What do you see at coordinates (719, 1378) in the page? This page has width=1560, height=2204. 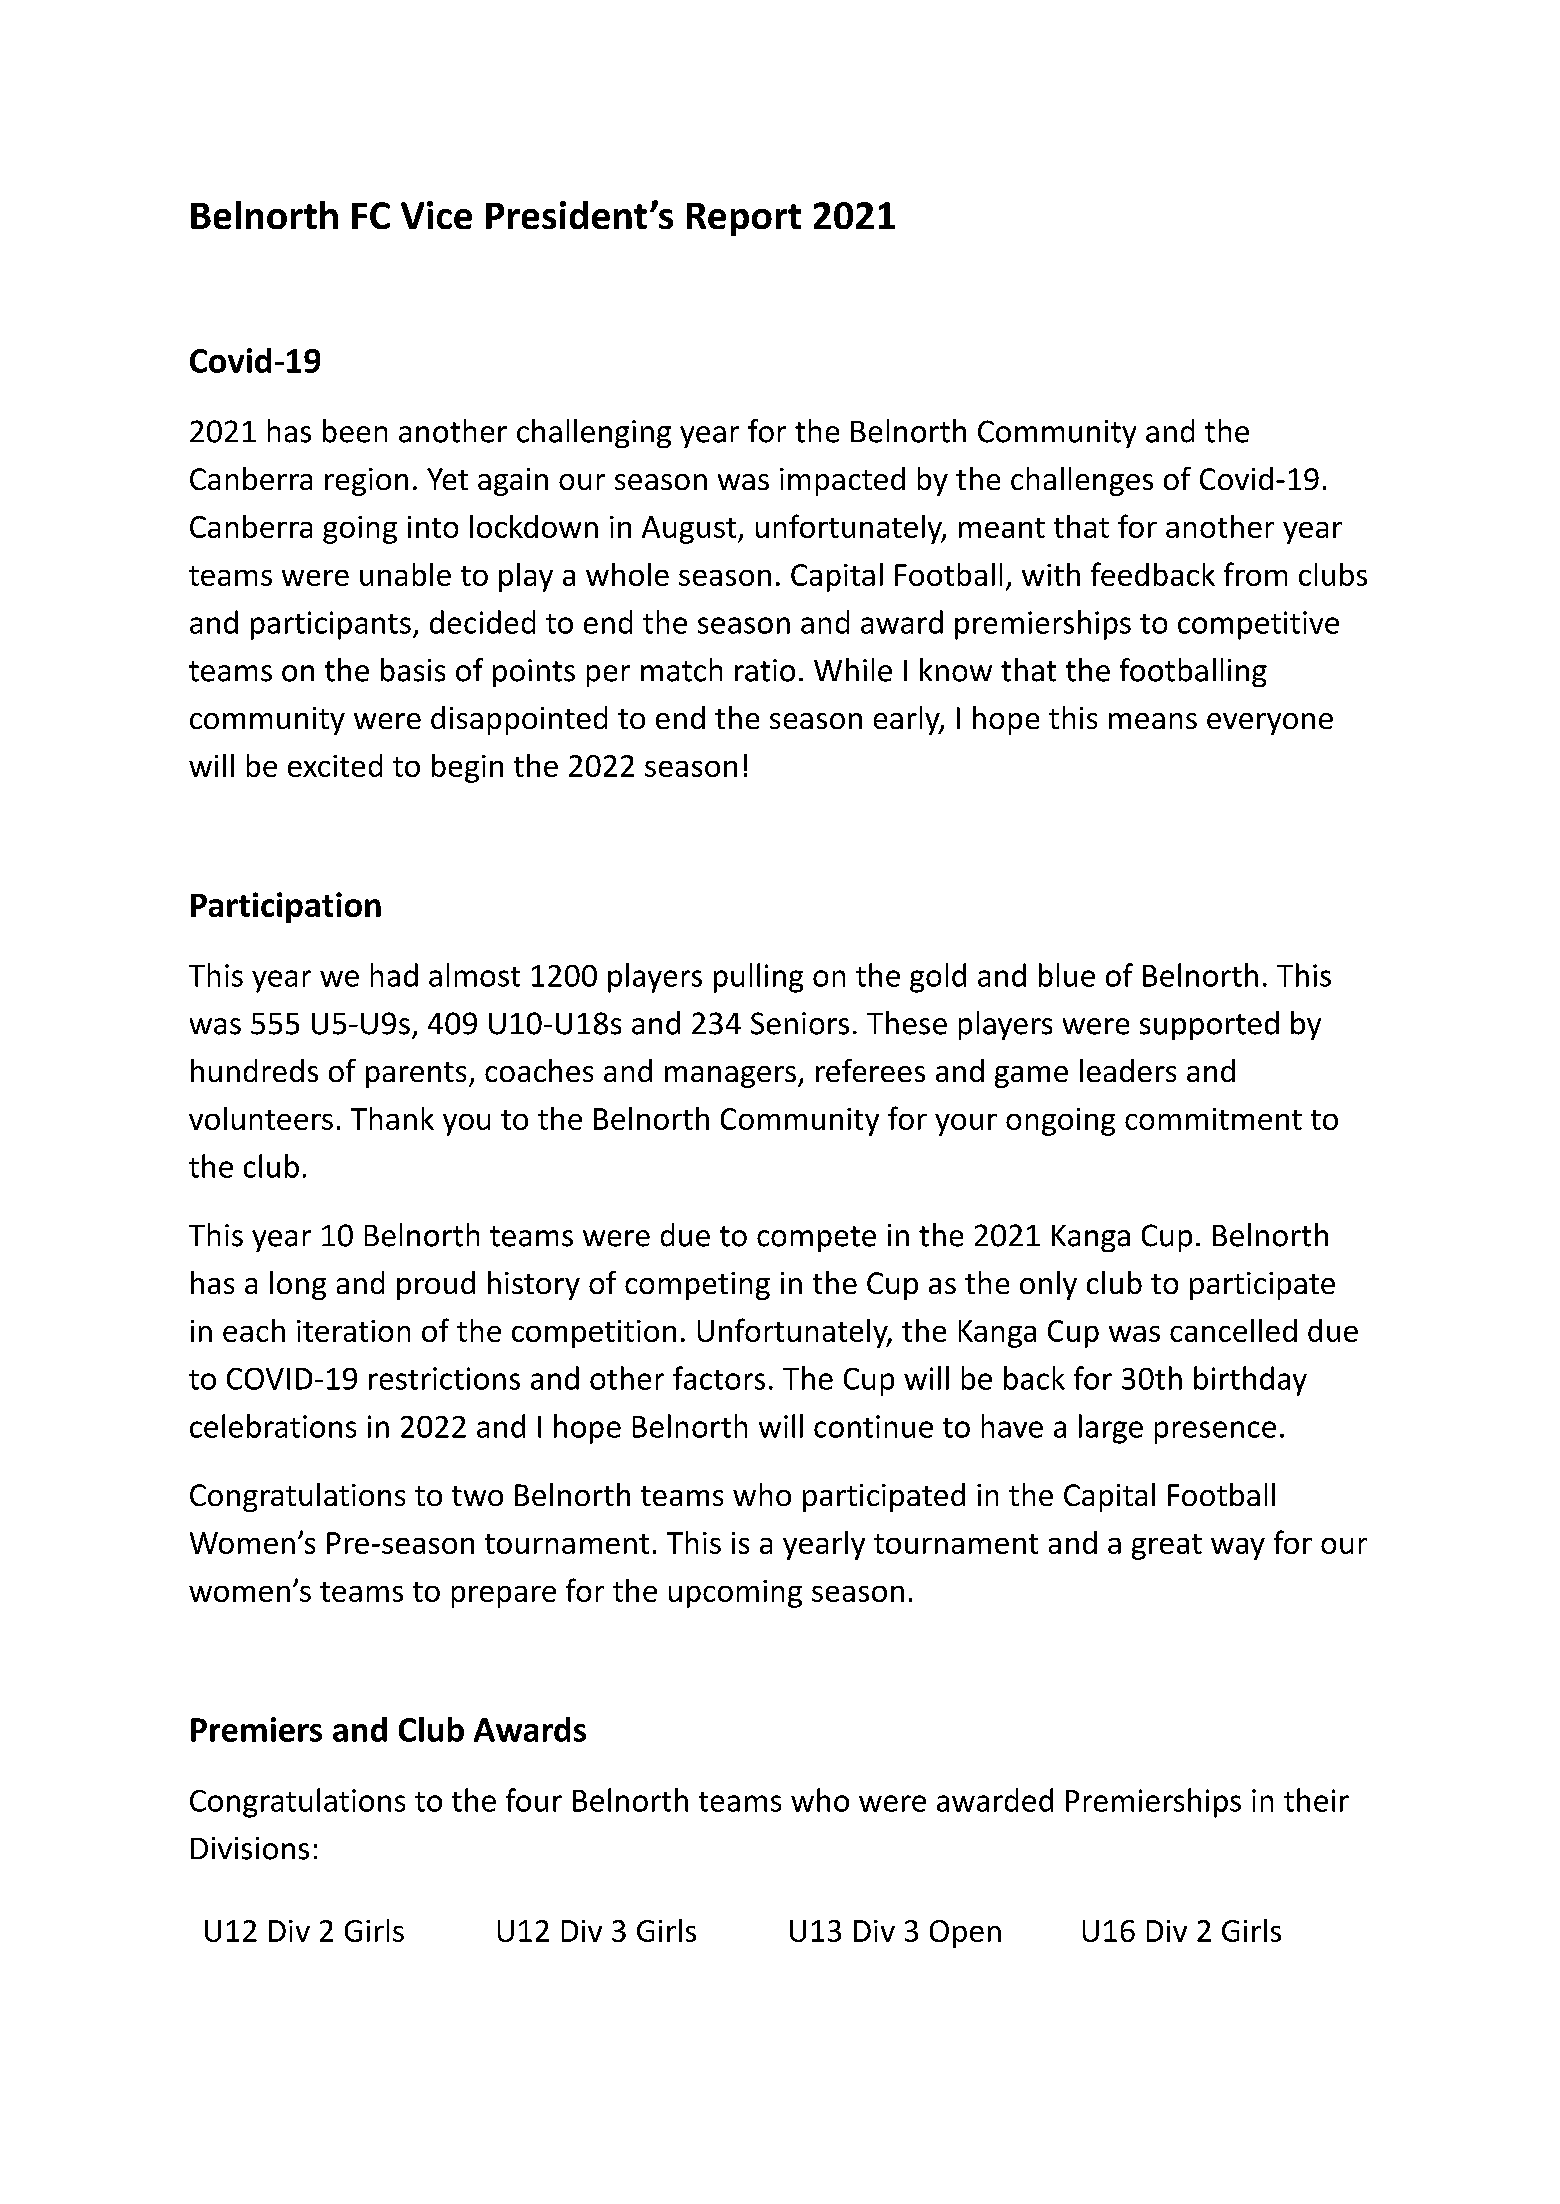 I see `factors` at bounding box center [719, 1378].
